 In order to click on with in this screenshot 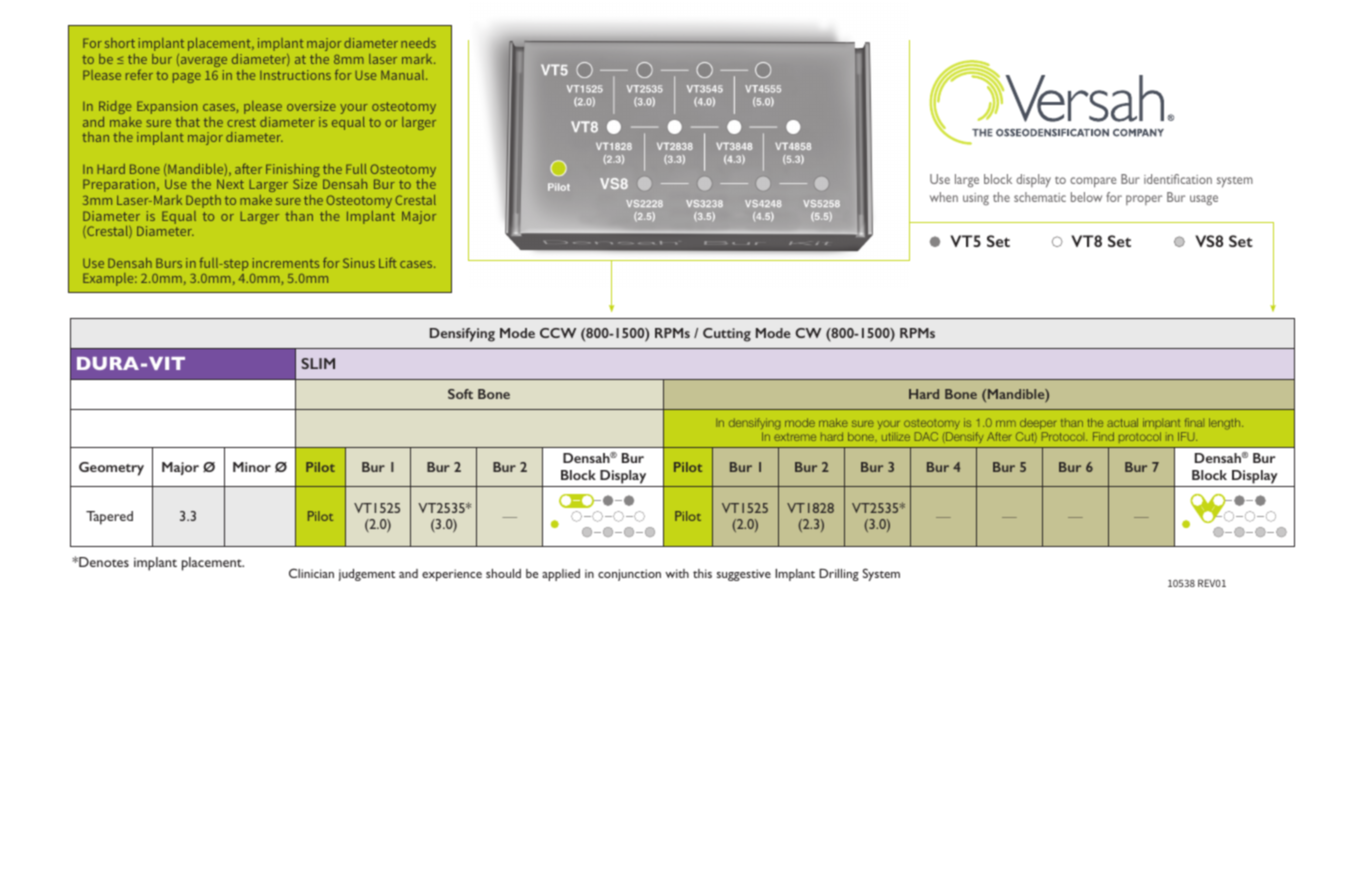, I will do `click(677, 573)`.
